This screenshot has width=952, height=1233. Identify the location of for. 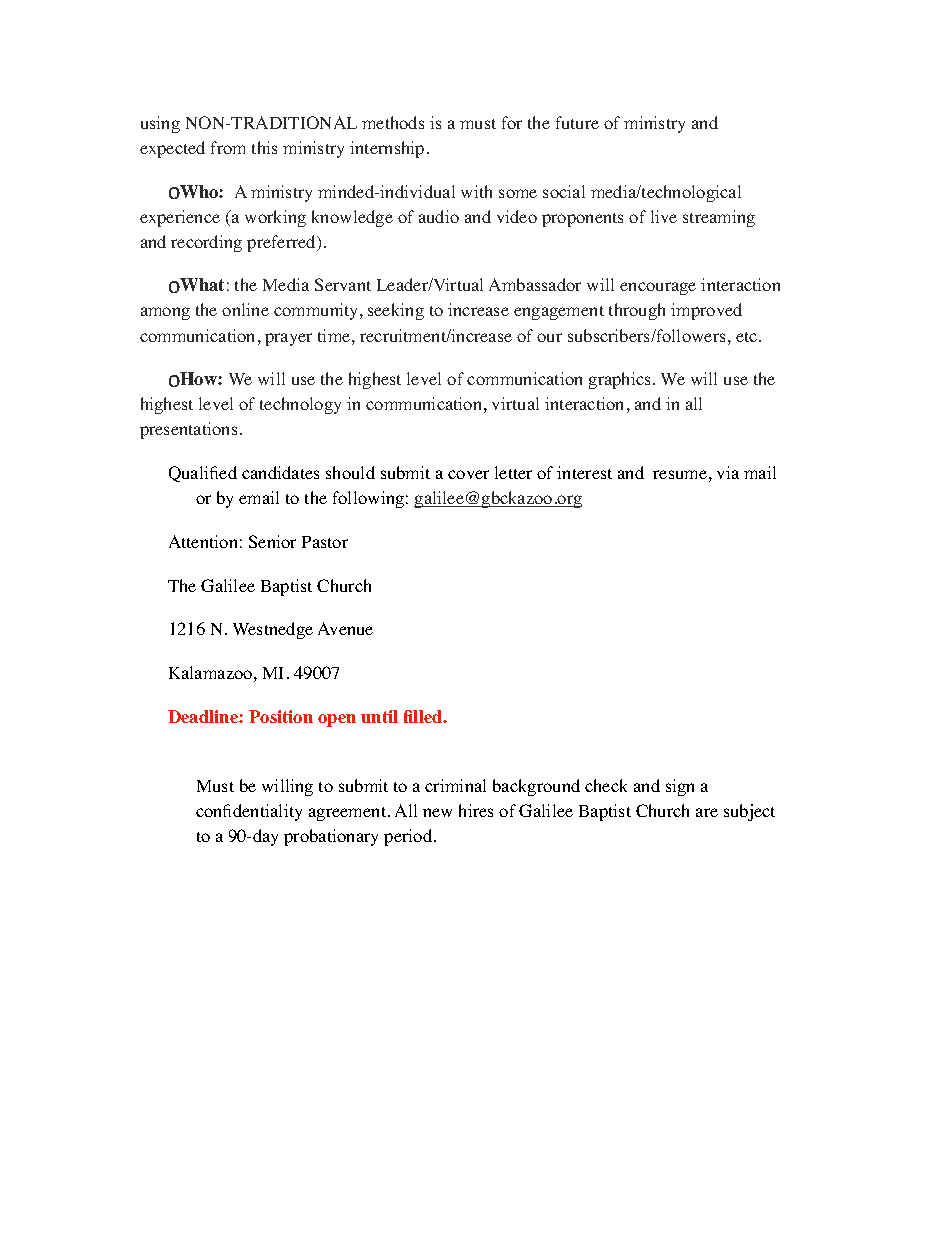
(512, 122).
